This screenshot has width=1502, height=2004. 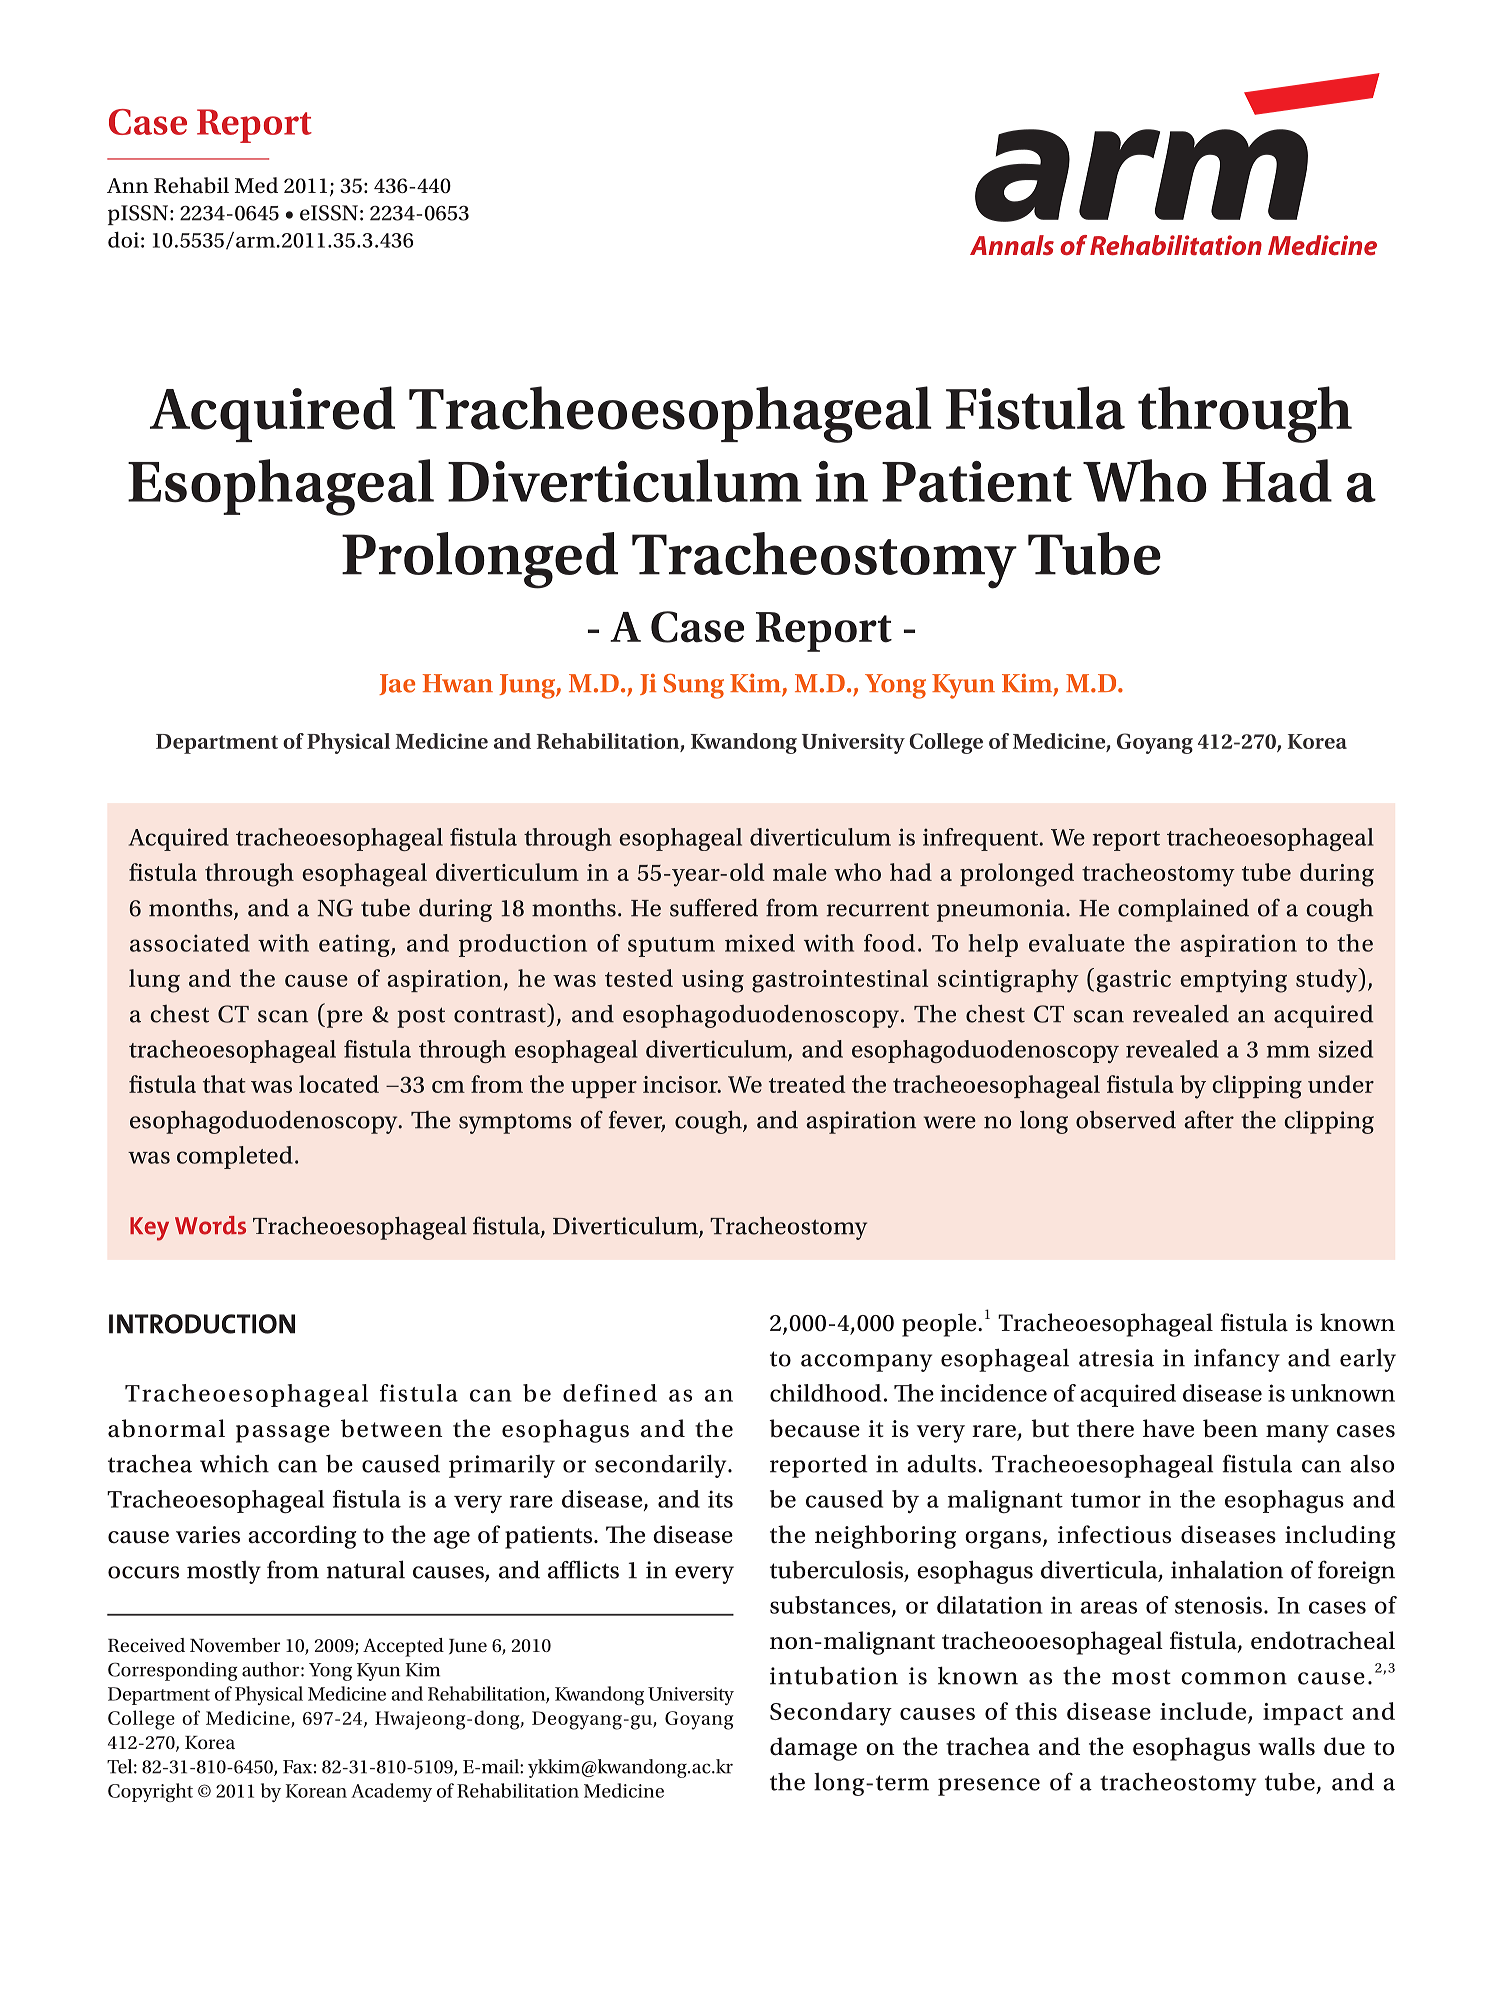 I want to click on emptying, so click(x=1233, y=981).
